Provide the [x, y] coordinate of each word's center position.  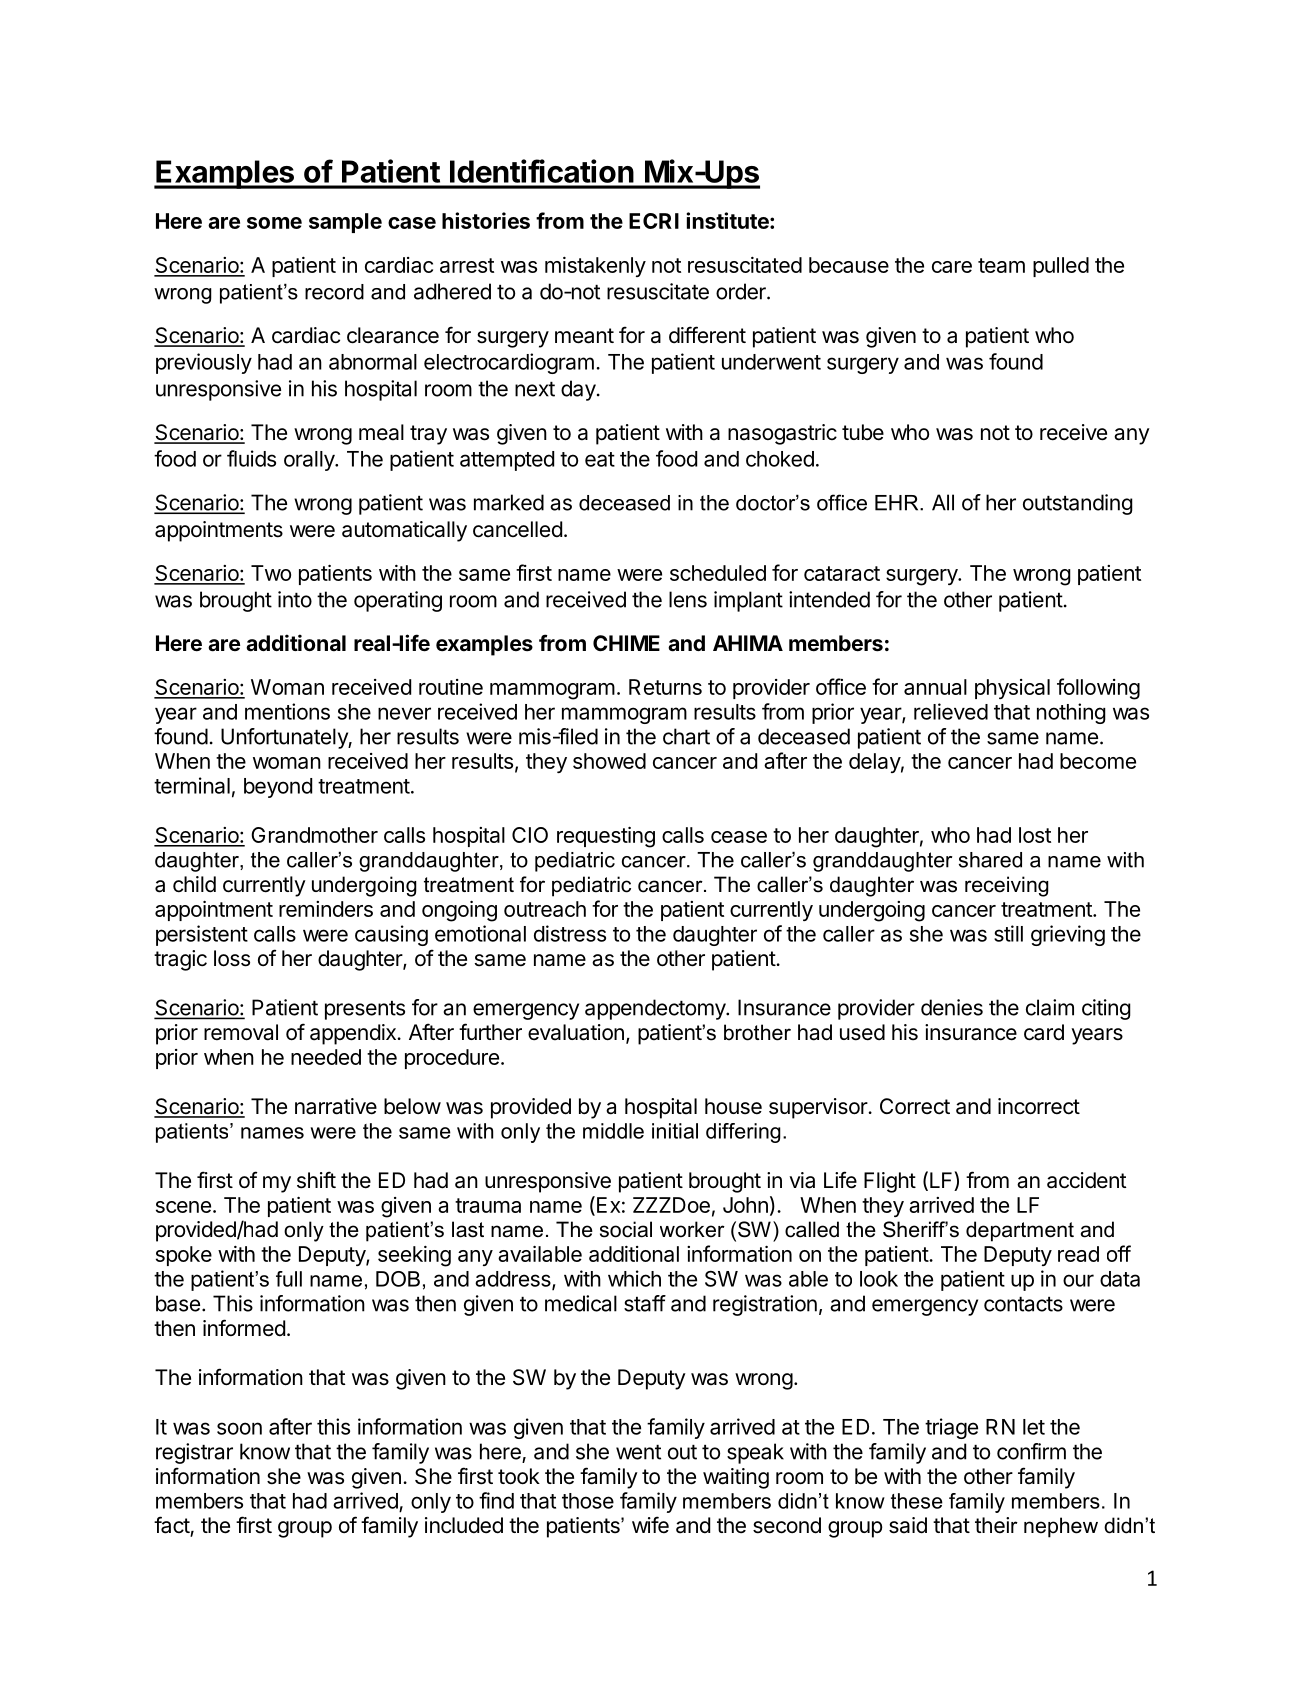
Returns [665, 687]
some [274, 223]
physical [1012, 689]
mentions [287, 711]
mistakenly [595, 267]
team [1001, 265]
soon [239, 1428]
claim [1050, 1007]
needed [326, 1057]
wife [650, 1524]
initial [675, 1131]
